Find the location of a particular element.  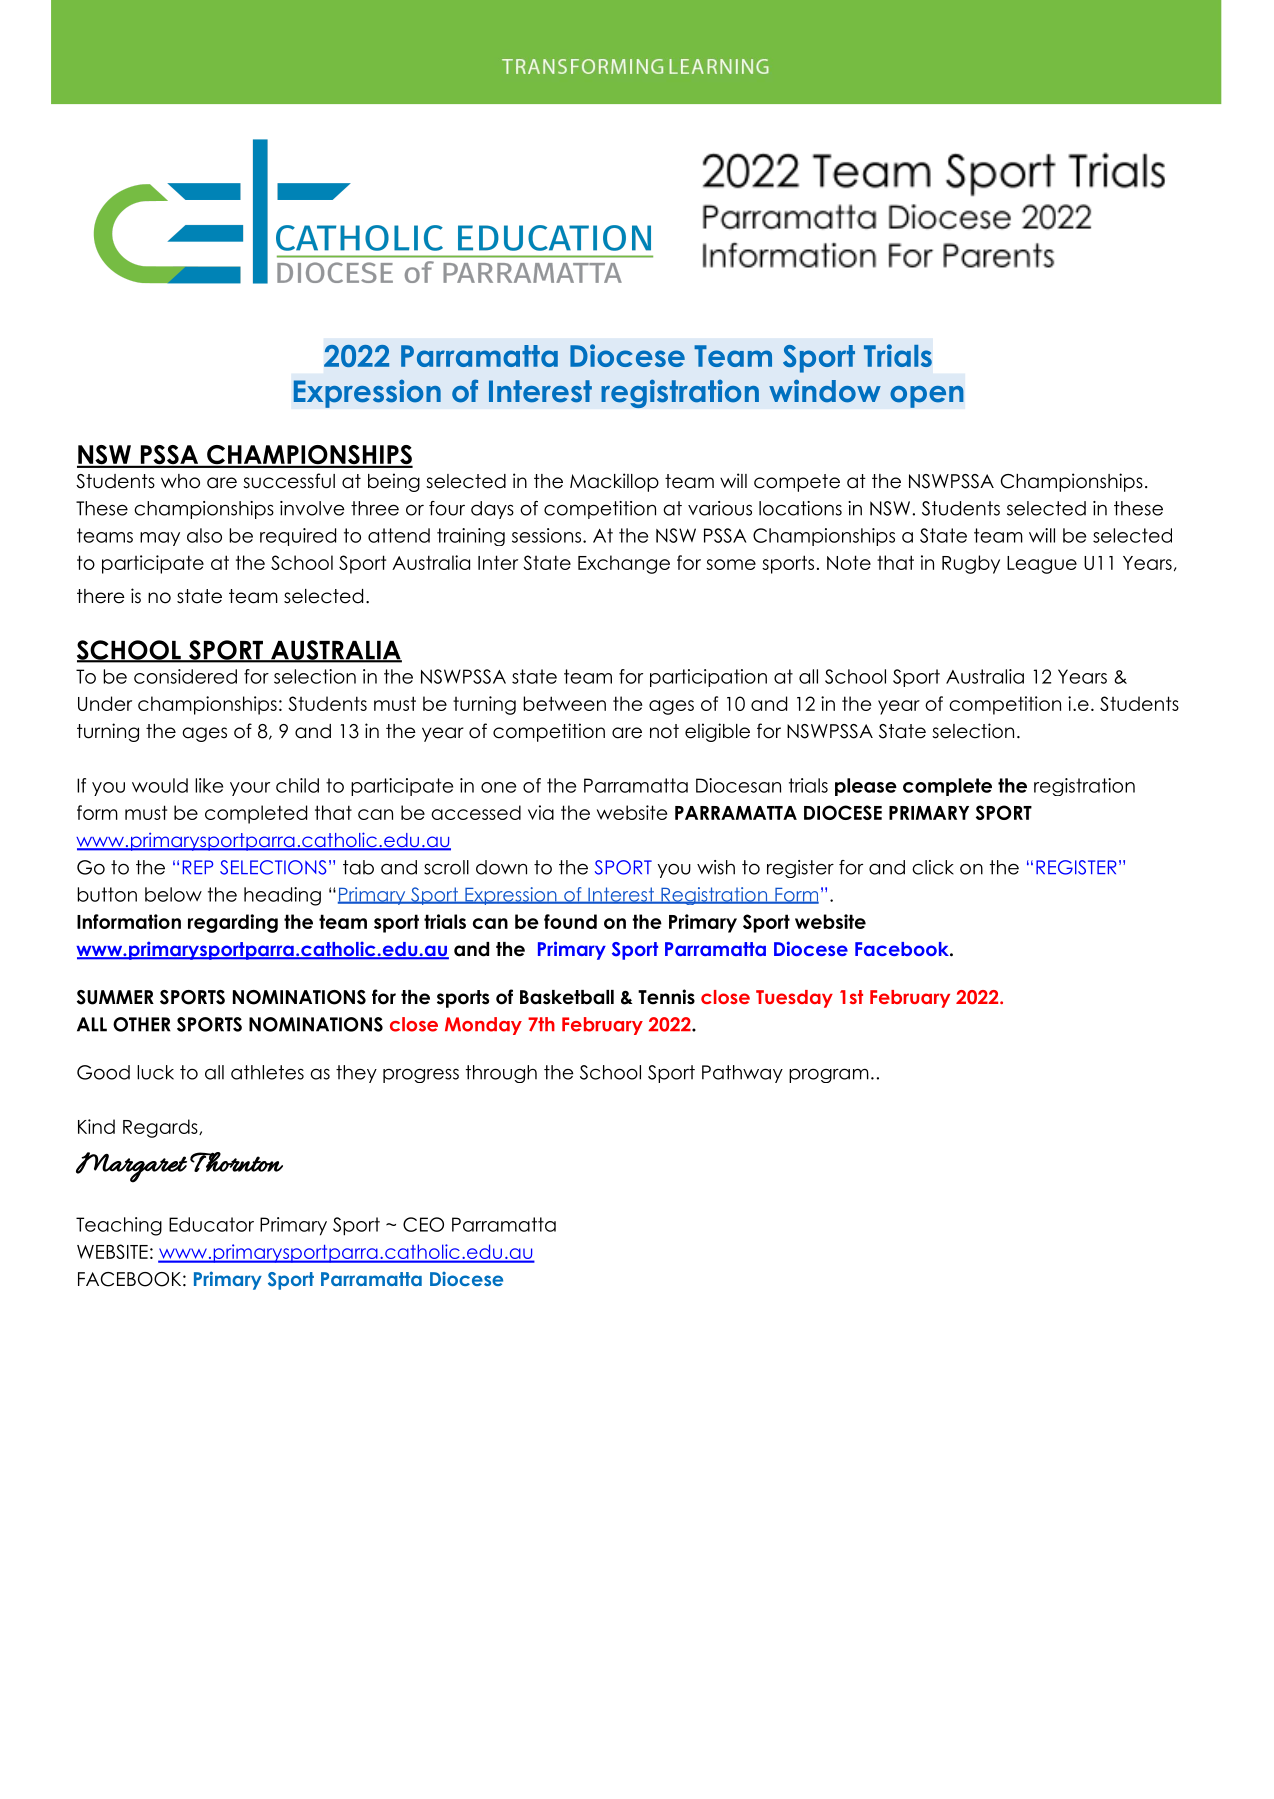

participation is located at coordinates (708, 678).
